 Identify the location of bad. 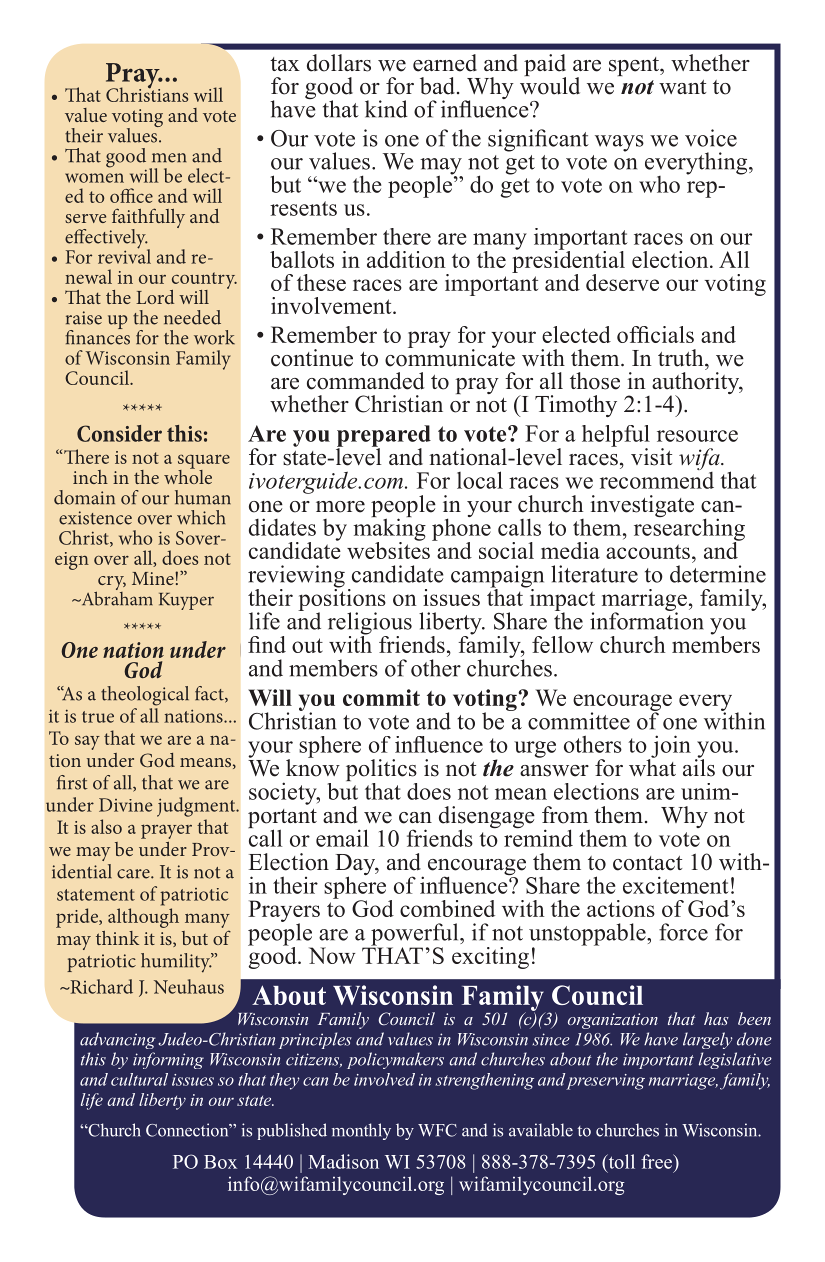
(437, 86).
